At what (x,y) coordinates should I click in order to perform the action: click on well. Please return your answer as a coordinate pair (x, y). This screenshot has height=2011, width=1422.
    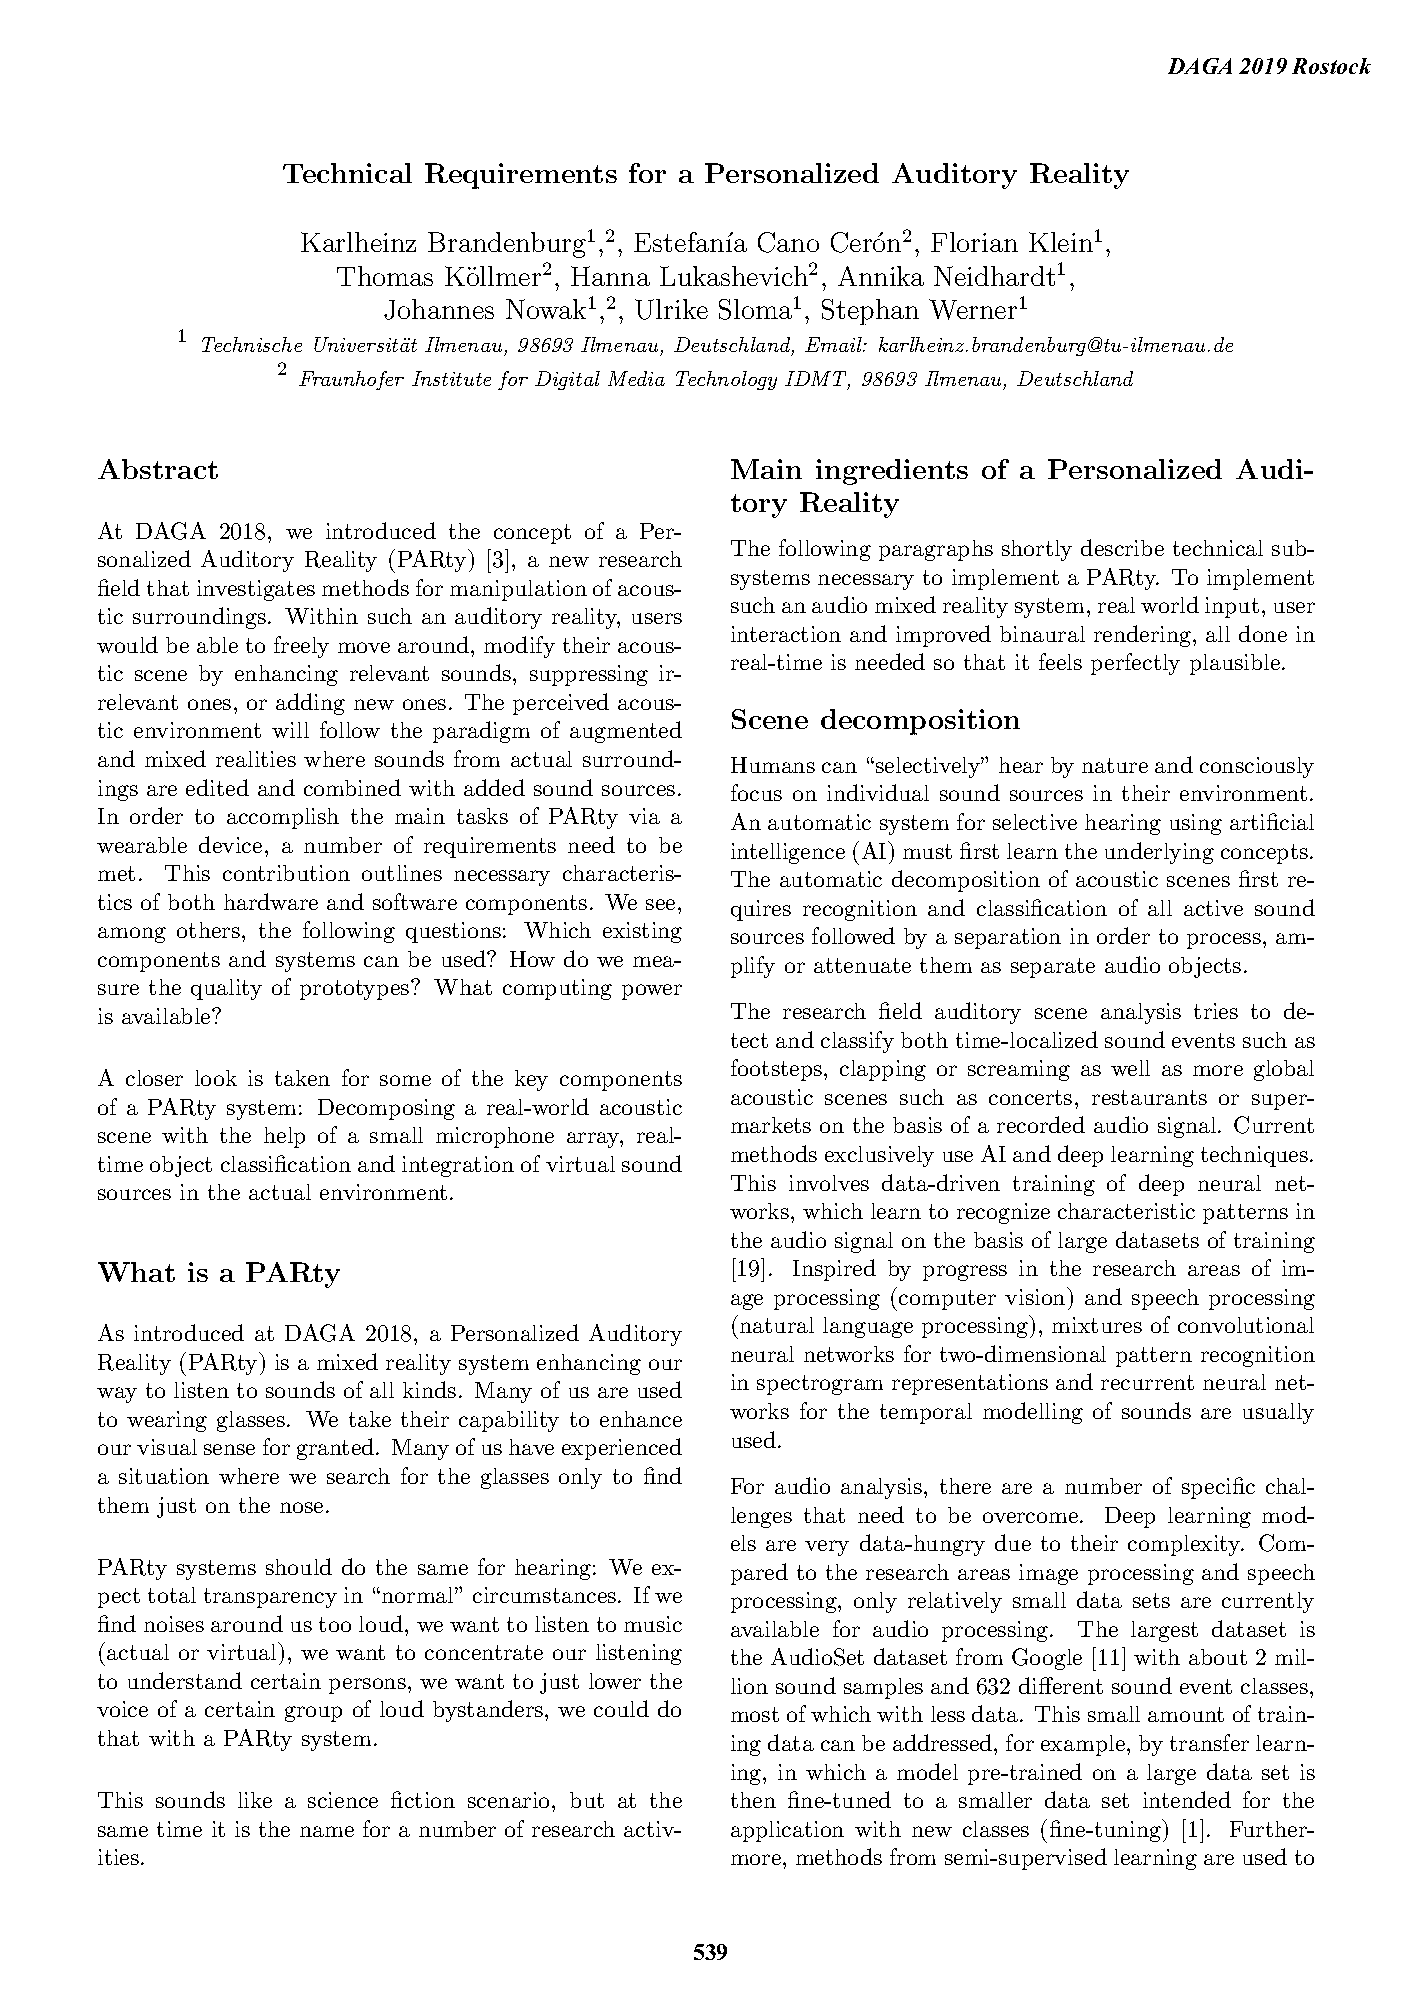
    Looking at the image, I should click on (1130, 1068).
